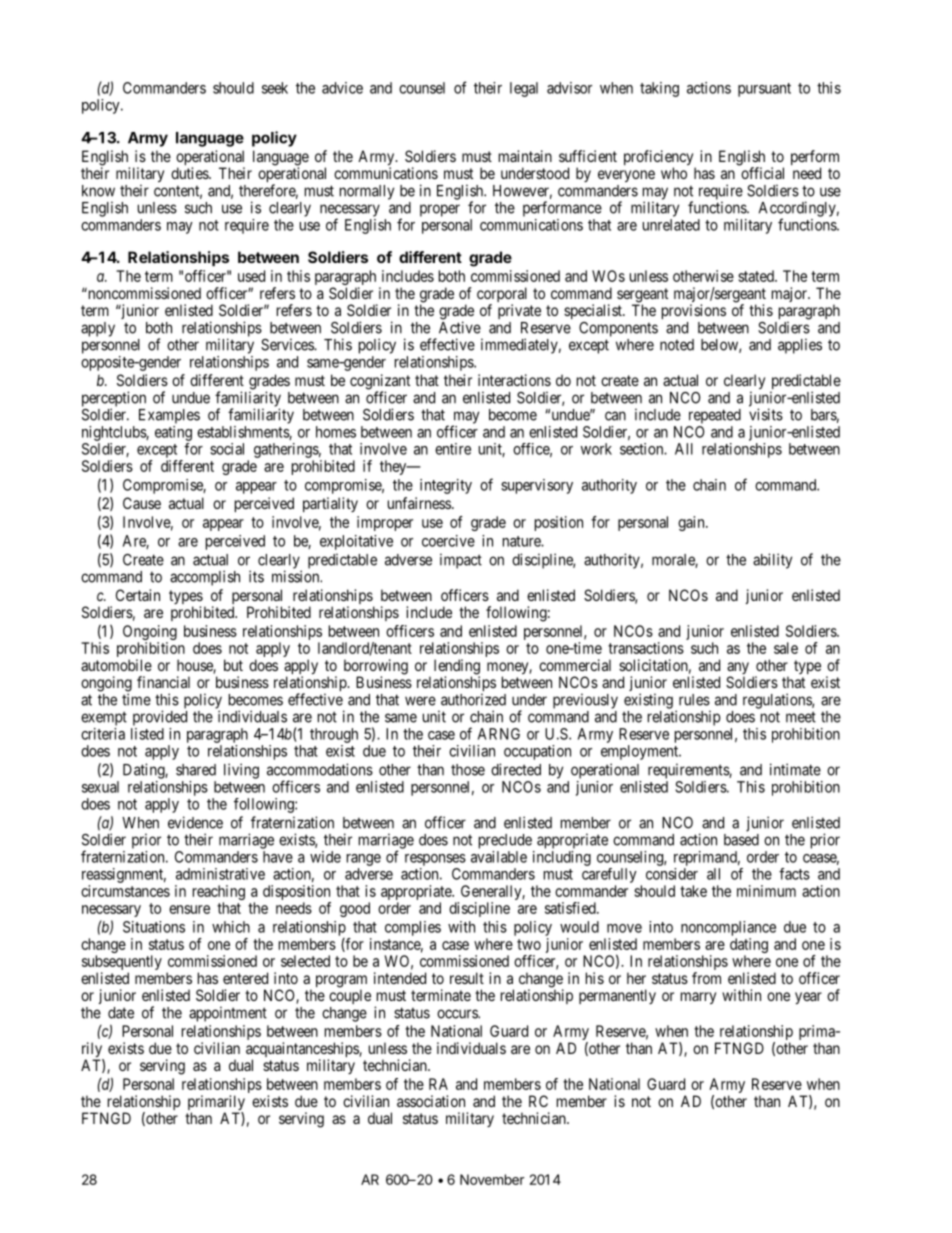 This screenshot has width=952, height=1233. Describe the element at coordinates (698, 998) in the screenshot. I see `marry` at that location.
